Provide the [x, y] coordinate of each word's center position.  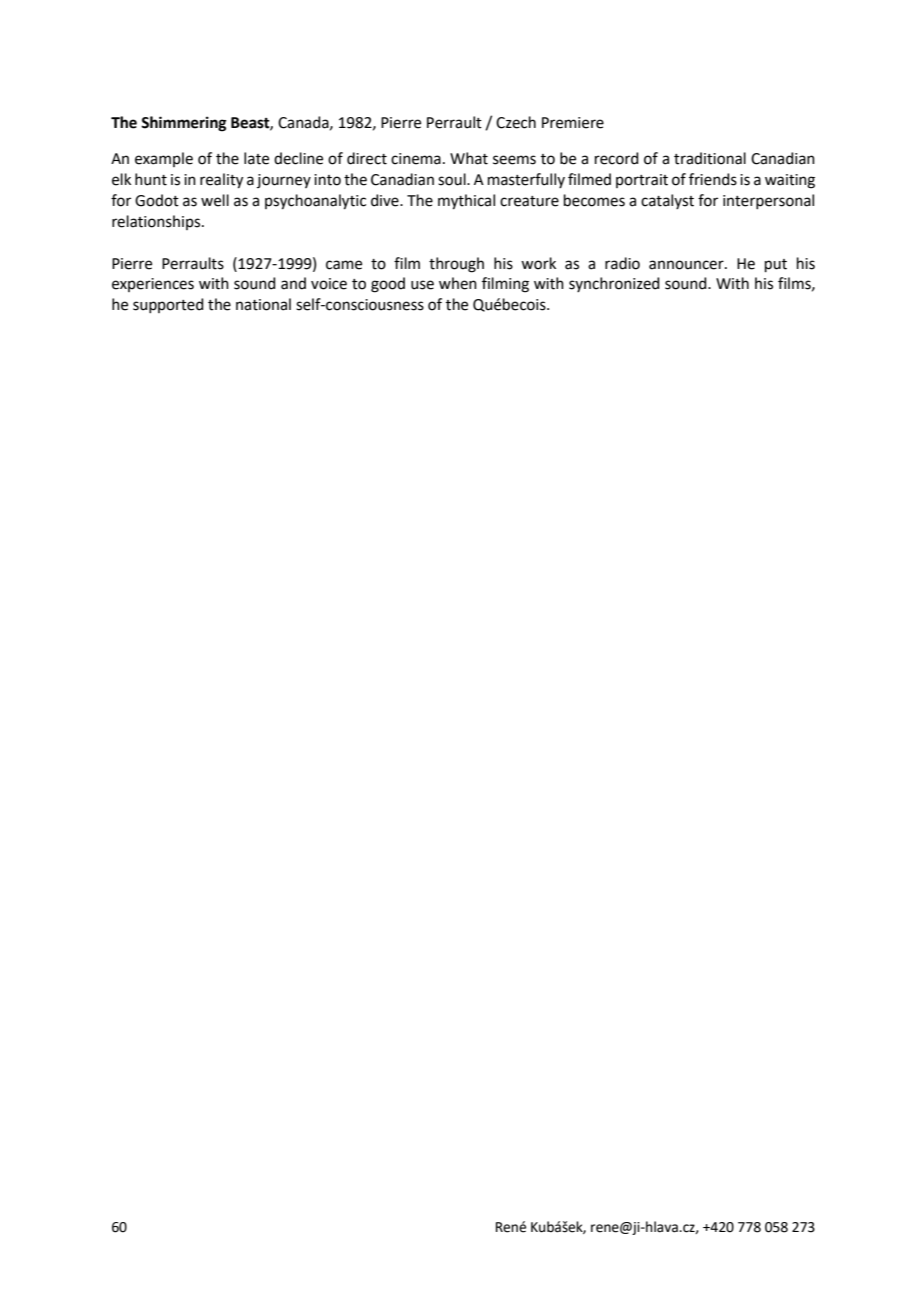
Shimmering [184, 124]
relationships [157, 222]
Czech [516, 122]
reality [221, 181]
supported [168, 305]
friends [713, 179]
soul [453, 179]
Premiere [573, 123]
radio [622, 263]
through [456, 265]
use [422, 285]
